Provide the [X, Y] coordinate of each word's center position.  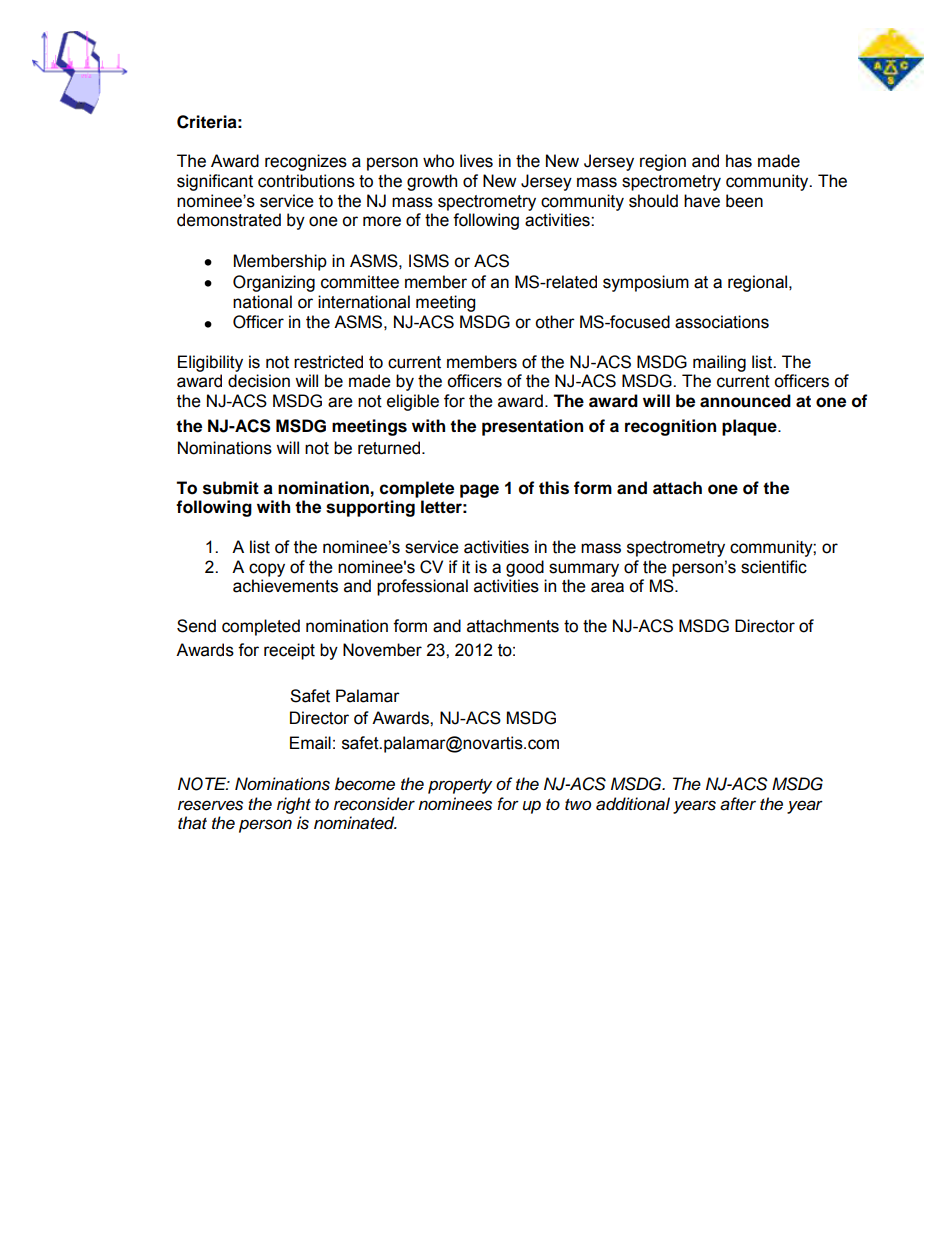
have [702, 201]
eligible [413, 402]
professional [422, 587]
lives [476, 161]
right [294, 805]
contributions [306, 181]
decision [259, 381]
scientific [774, 567]
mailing [719, 363]
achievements [285, 586]
